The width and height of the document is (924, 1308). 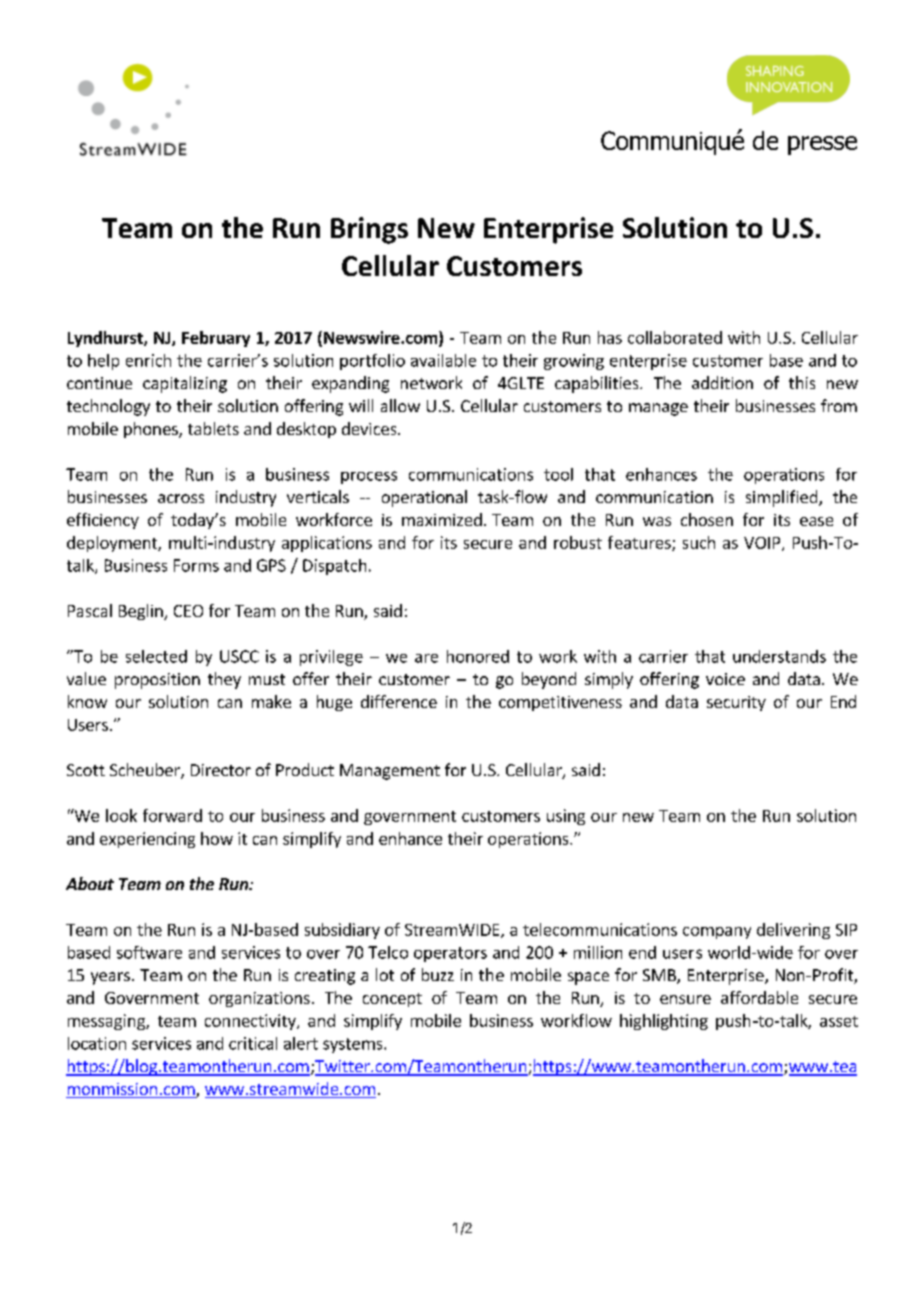 What do you see at coordinates (822, 145) in the document?
I see `presse` at bounding box center [822, 145].
